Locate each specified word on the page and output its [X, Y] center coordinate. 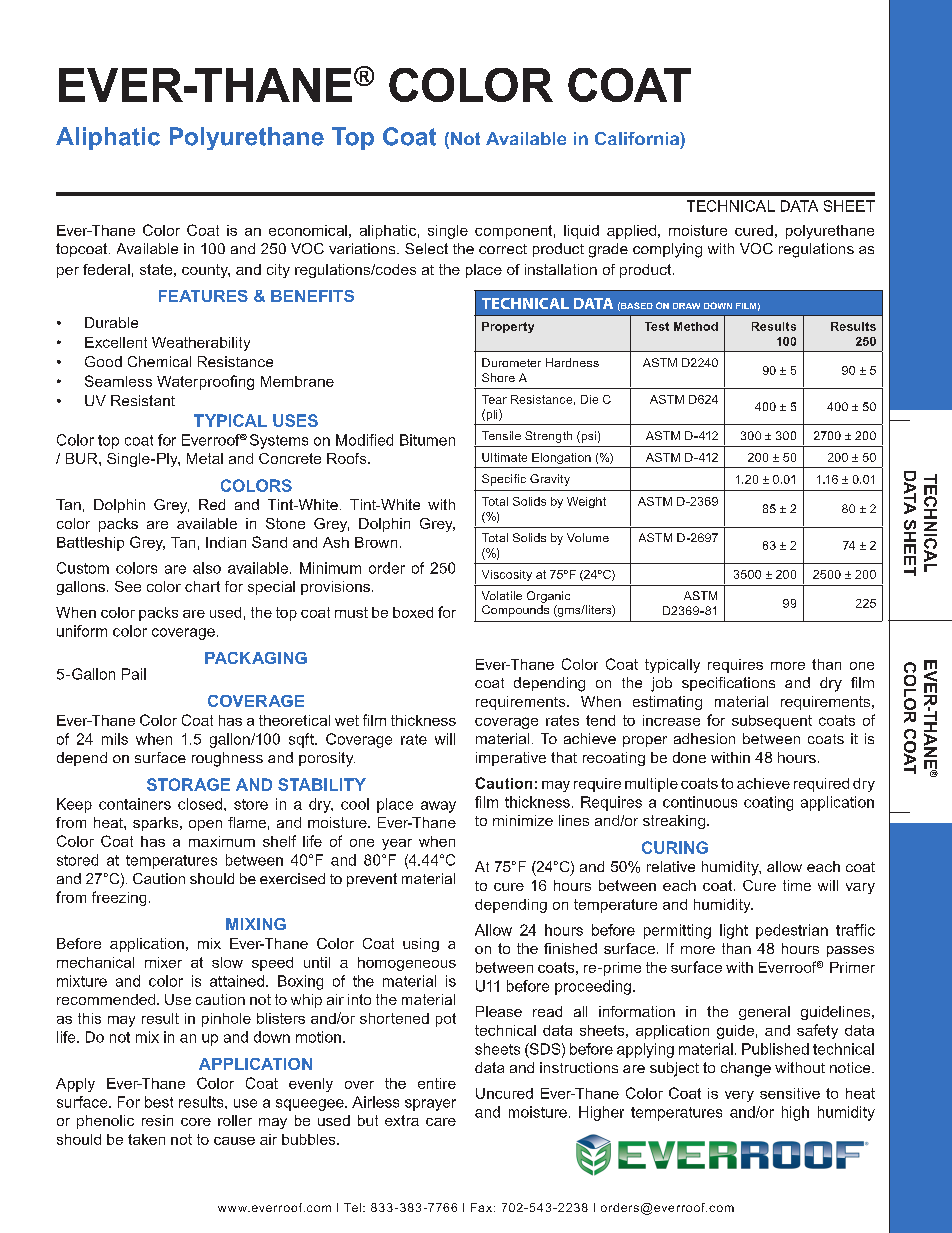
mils [115, 739]
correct [503, 249]
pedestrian [792, 931]
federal [106, 269]
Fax [483, 1207]
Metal [205, 458]
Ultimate [504, 457]
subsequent [772, 722]
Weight [586, 502]
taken [146, 1139]
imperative [511, 759]
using [421, 945]
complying [667, 250]
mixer [163, 962]
